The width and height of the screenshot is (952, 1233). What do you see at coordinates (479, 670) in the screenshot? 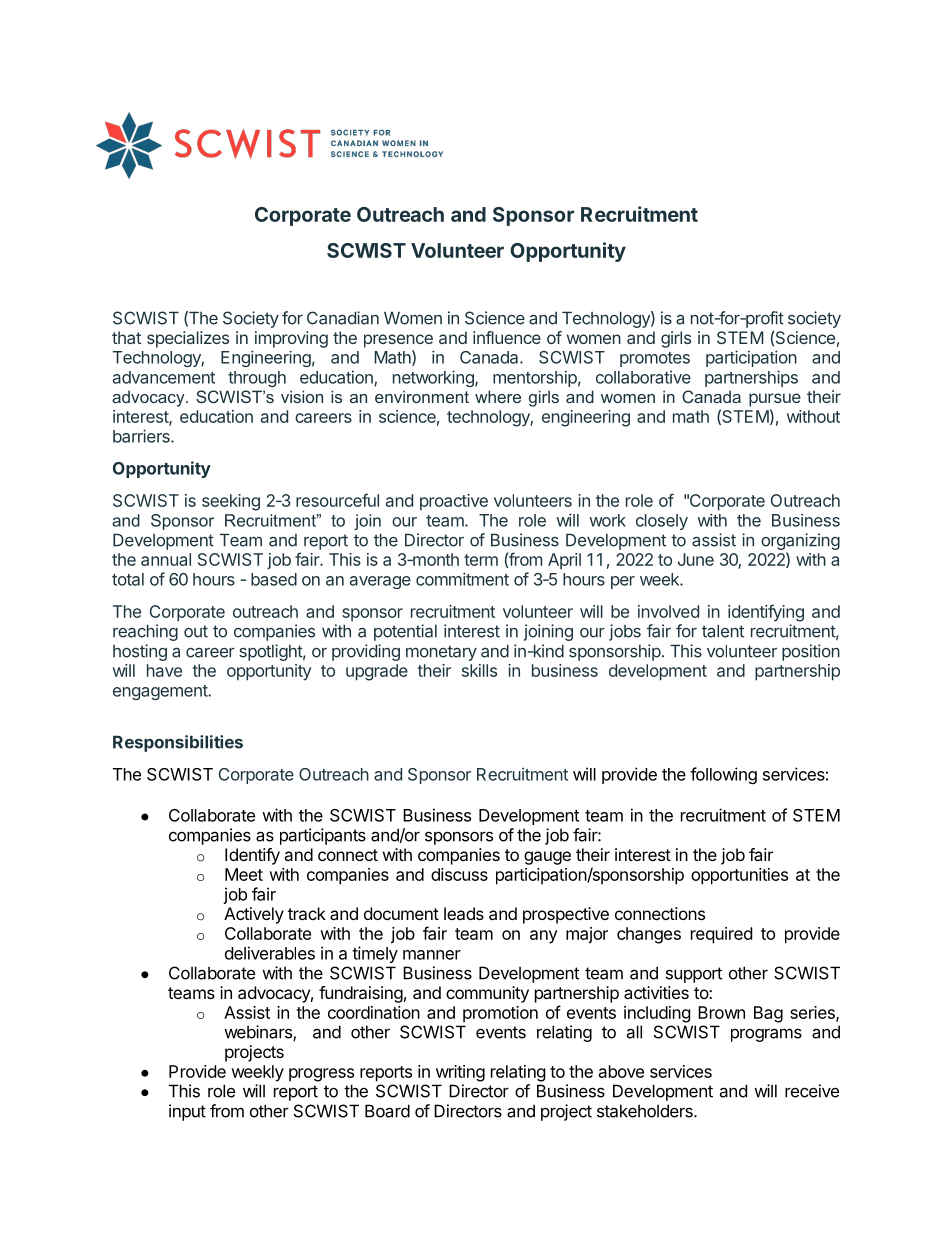
I see `skills` at bounding box center [479, 670].
